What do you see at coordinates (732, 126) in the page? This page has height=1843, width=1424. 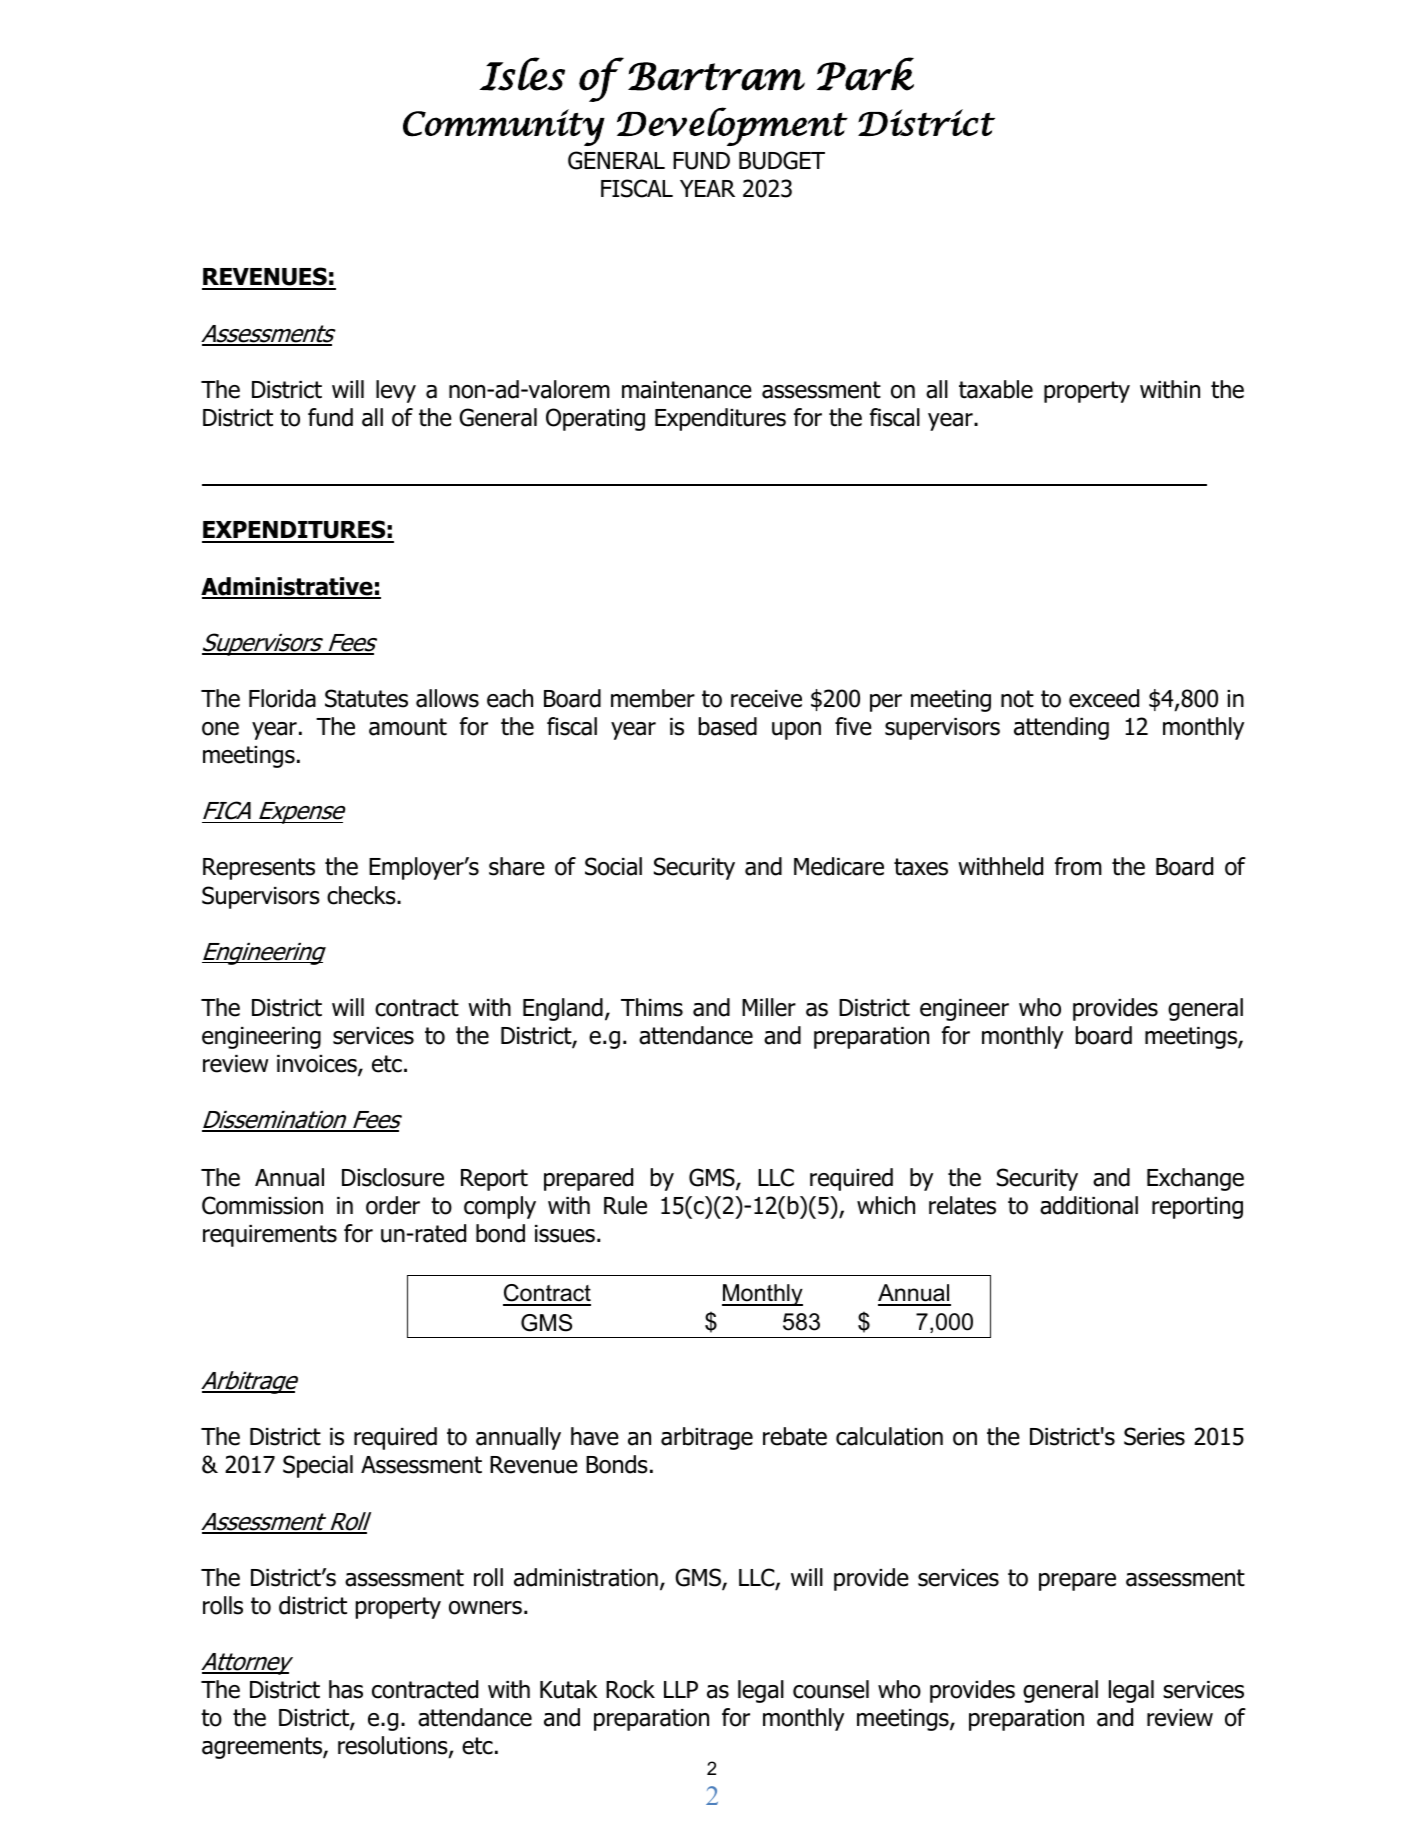 I see `Development` at bounding box center [732, 126].
